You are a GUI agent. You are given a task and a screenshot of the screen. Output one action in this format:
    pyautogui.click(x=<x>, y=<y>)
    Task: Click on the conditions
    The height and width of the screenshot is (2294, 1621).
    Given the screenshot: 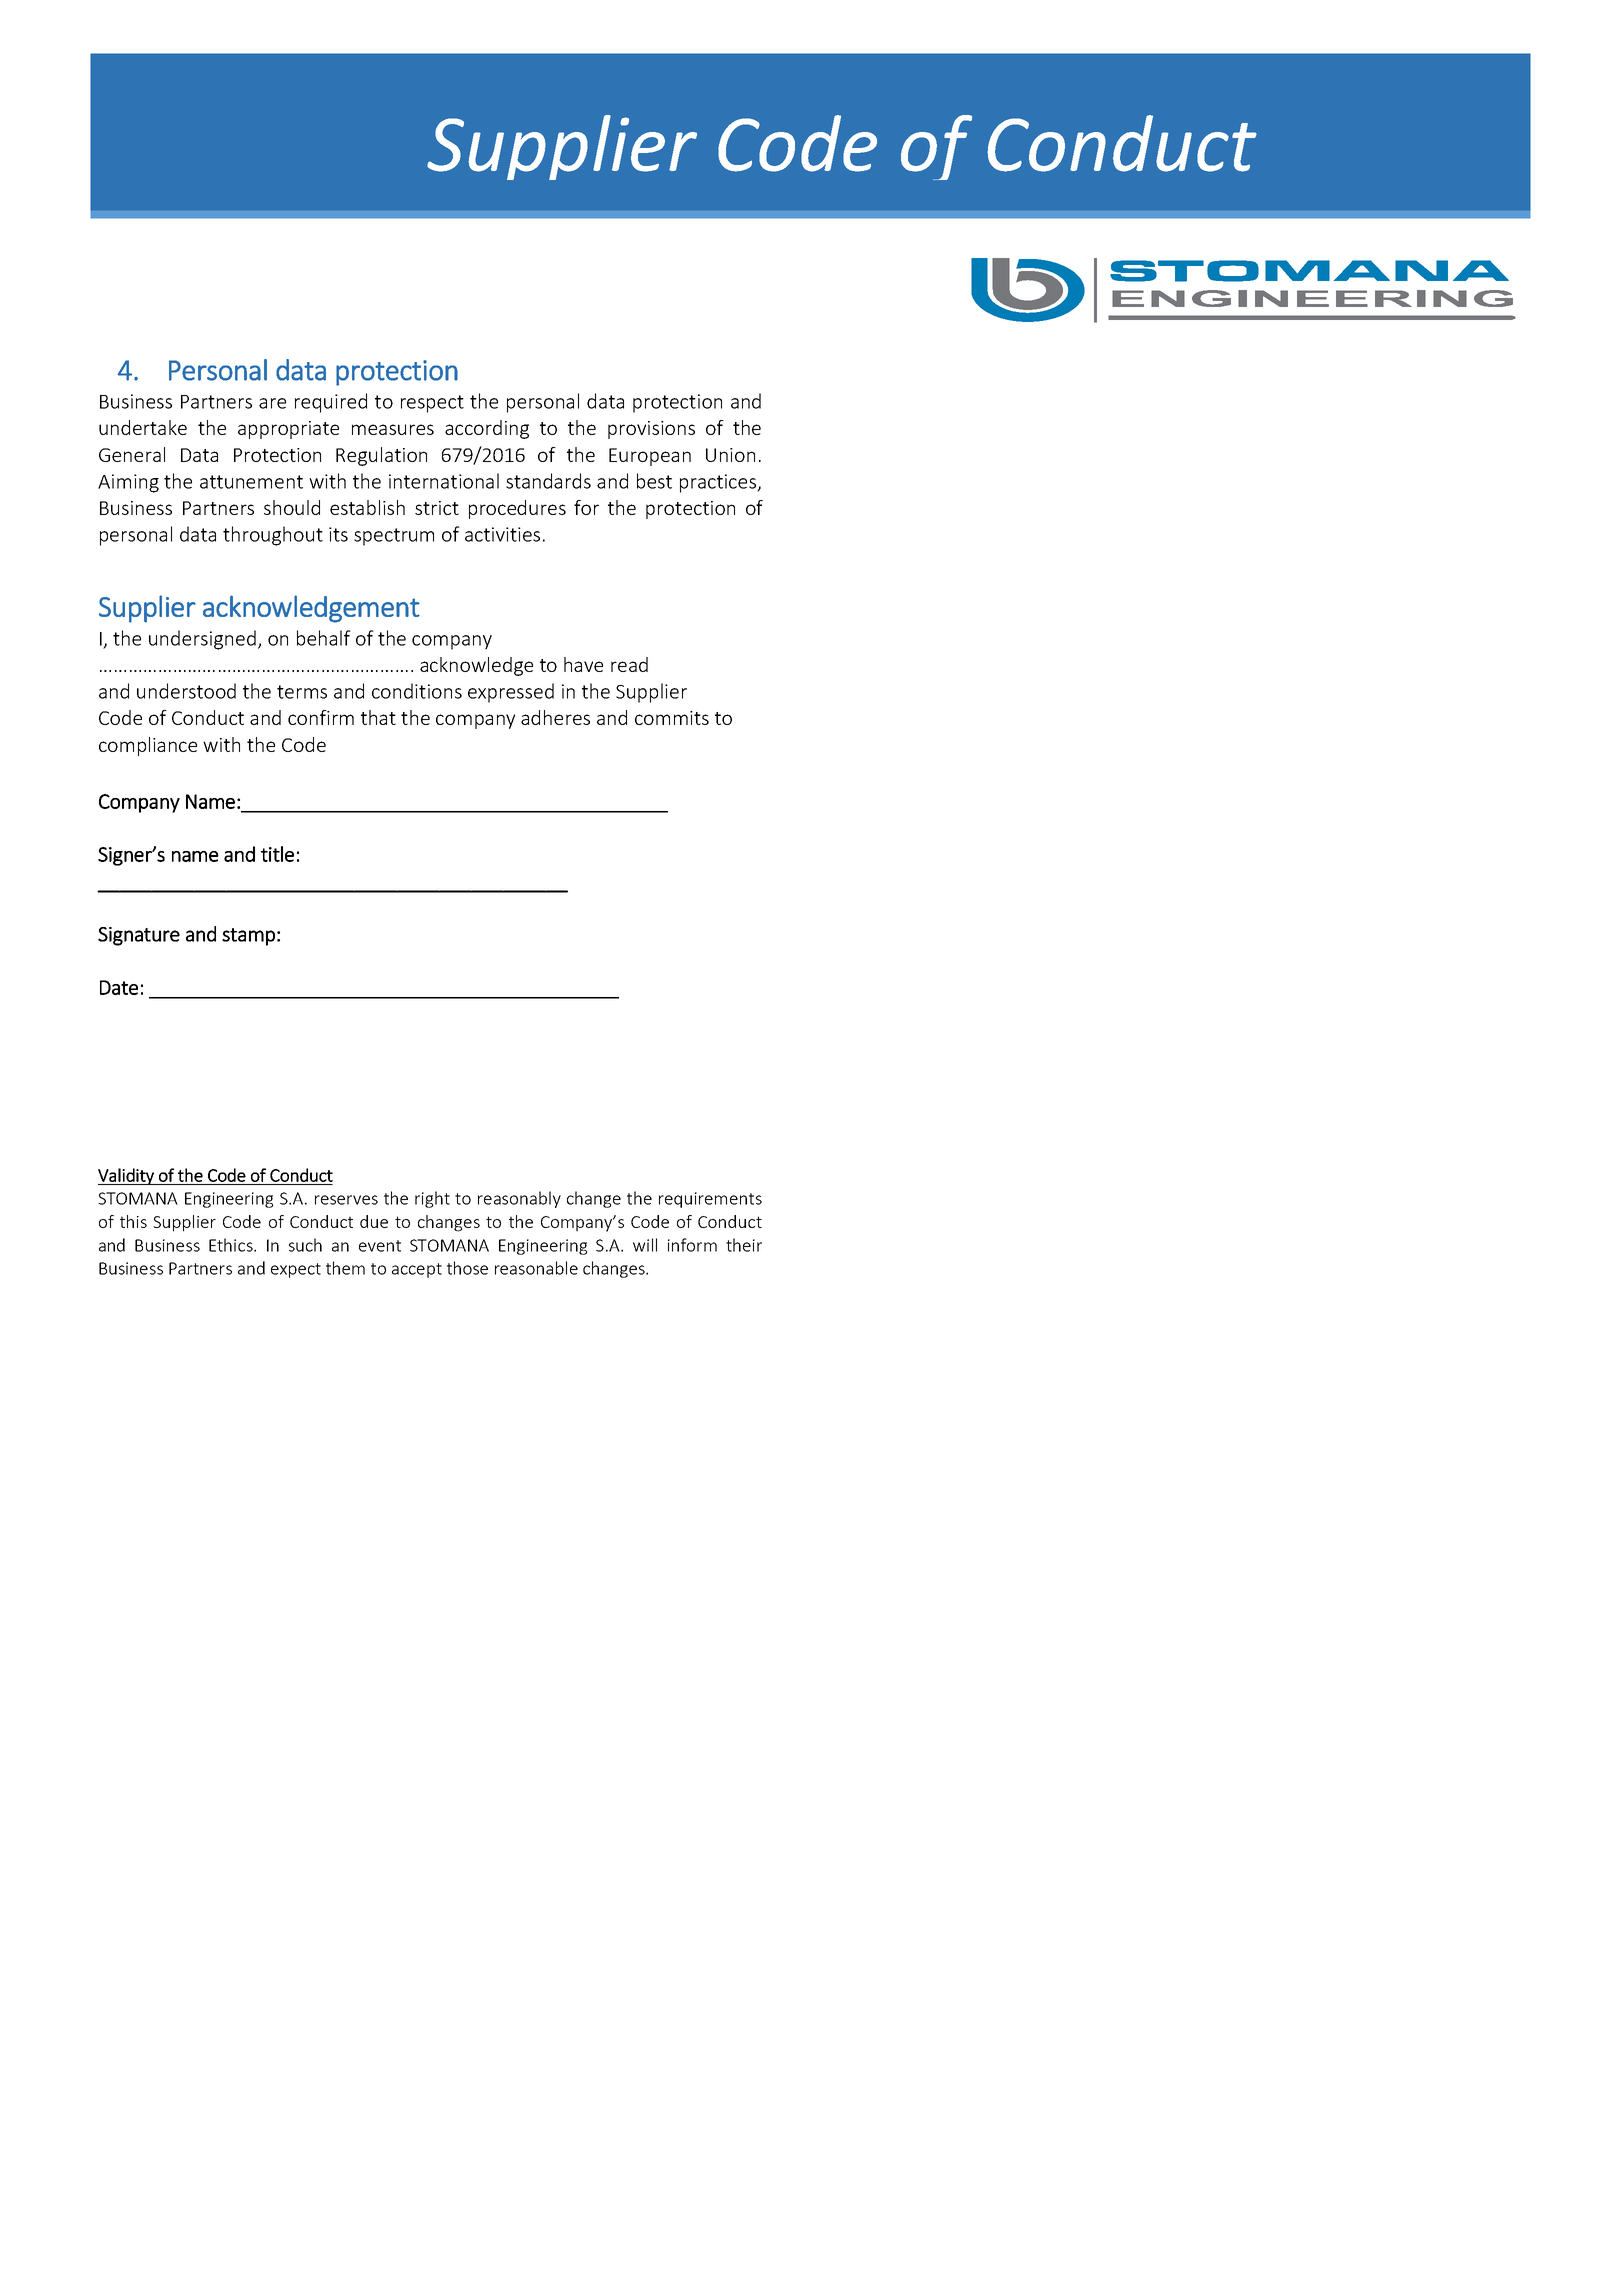 What is the action you would take?
    pyautogui.click(x=417, y=691)
